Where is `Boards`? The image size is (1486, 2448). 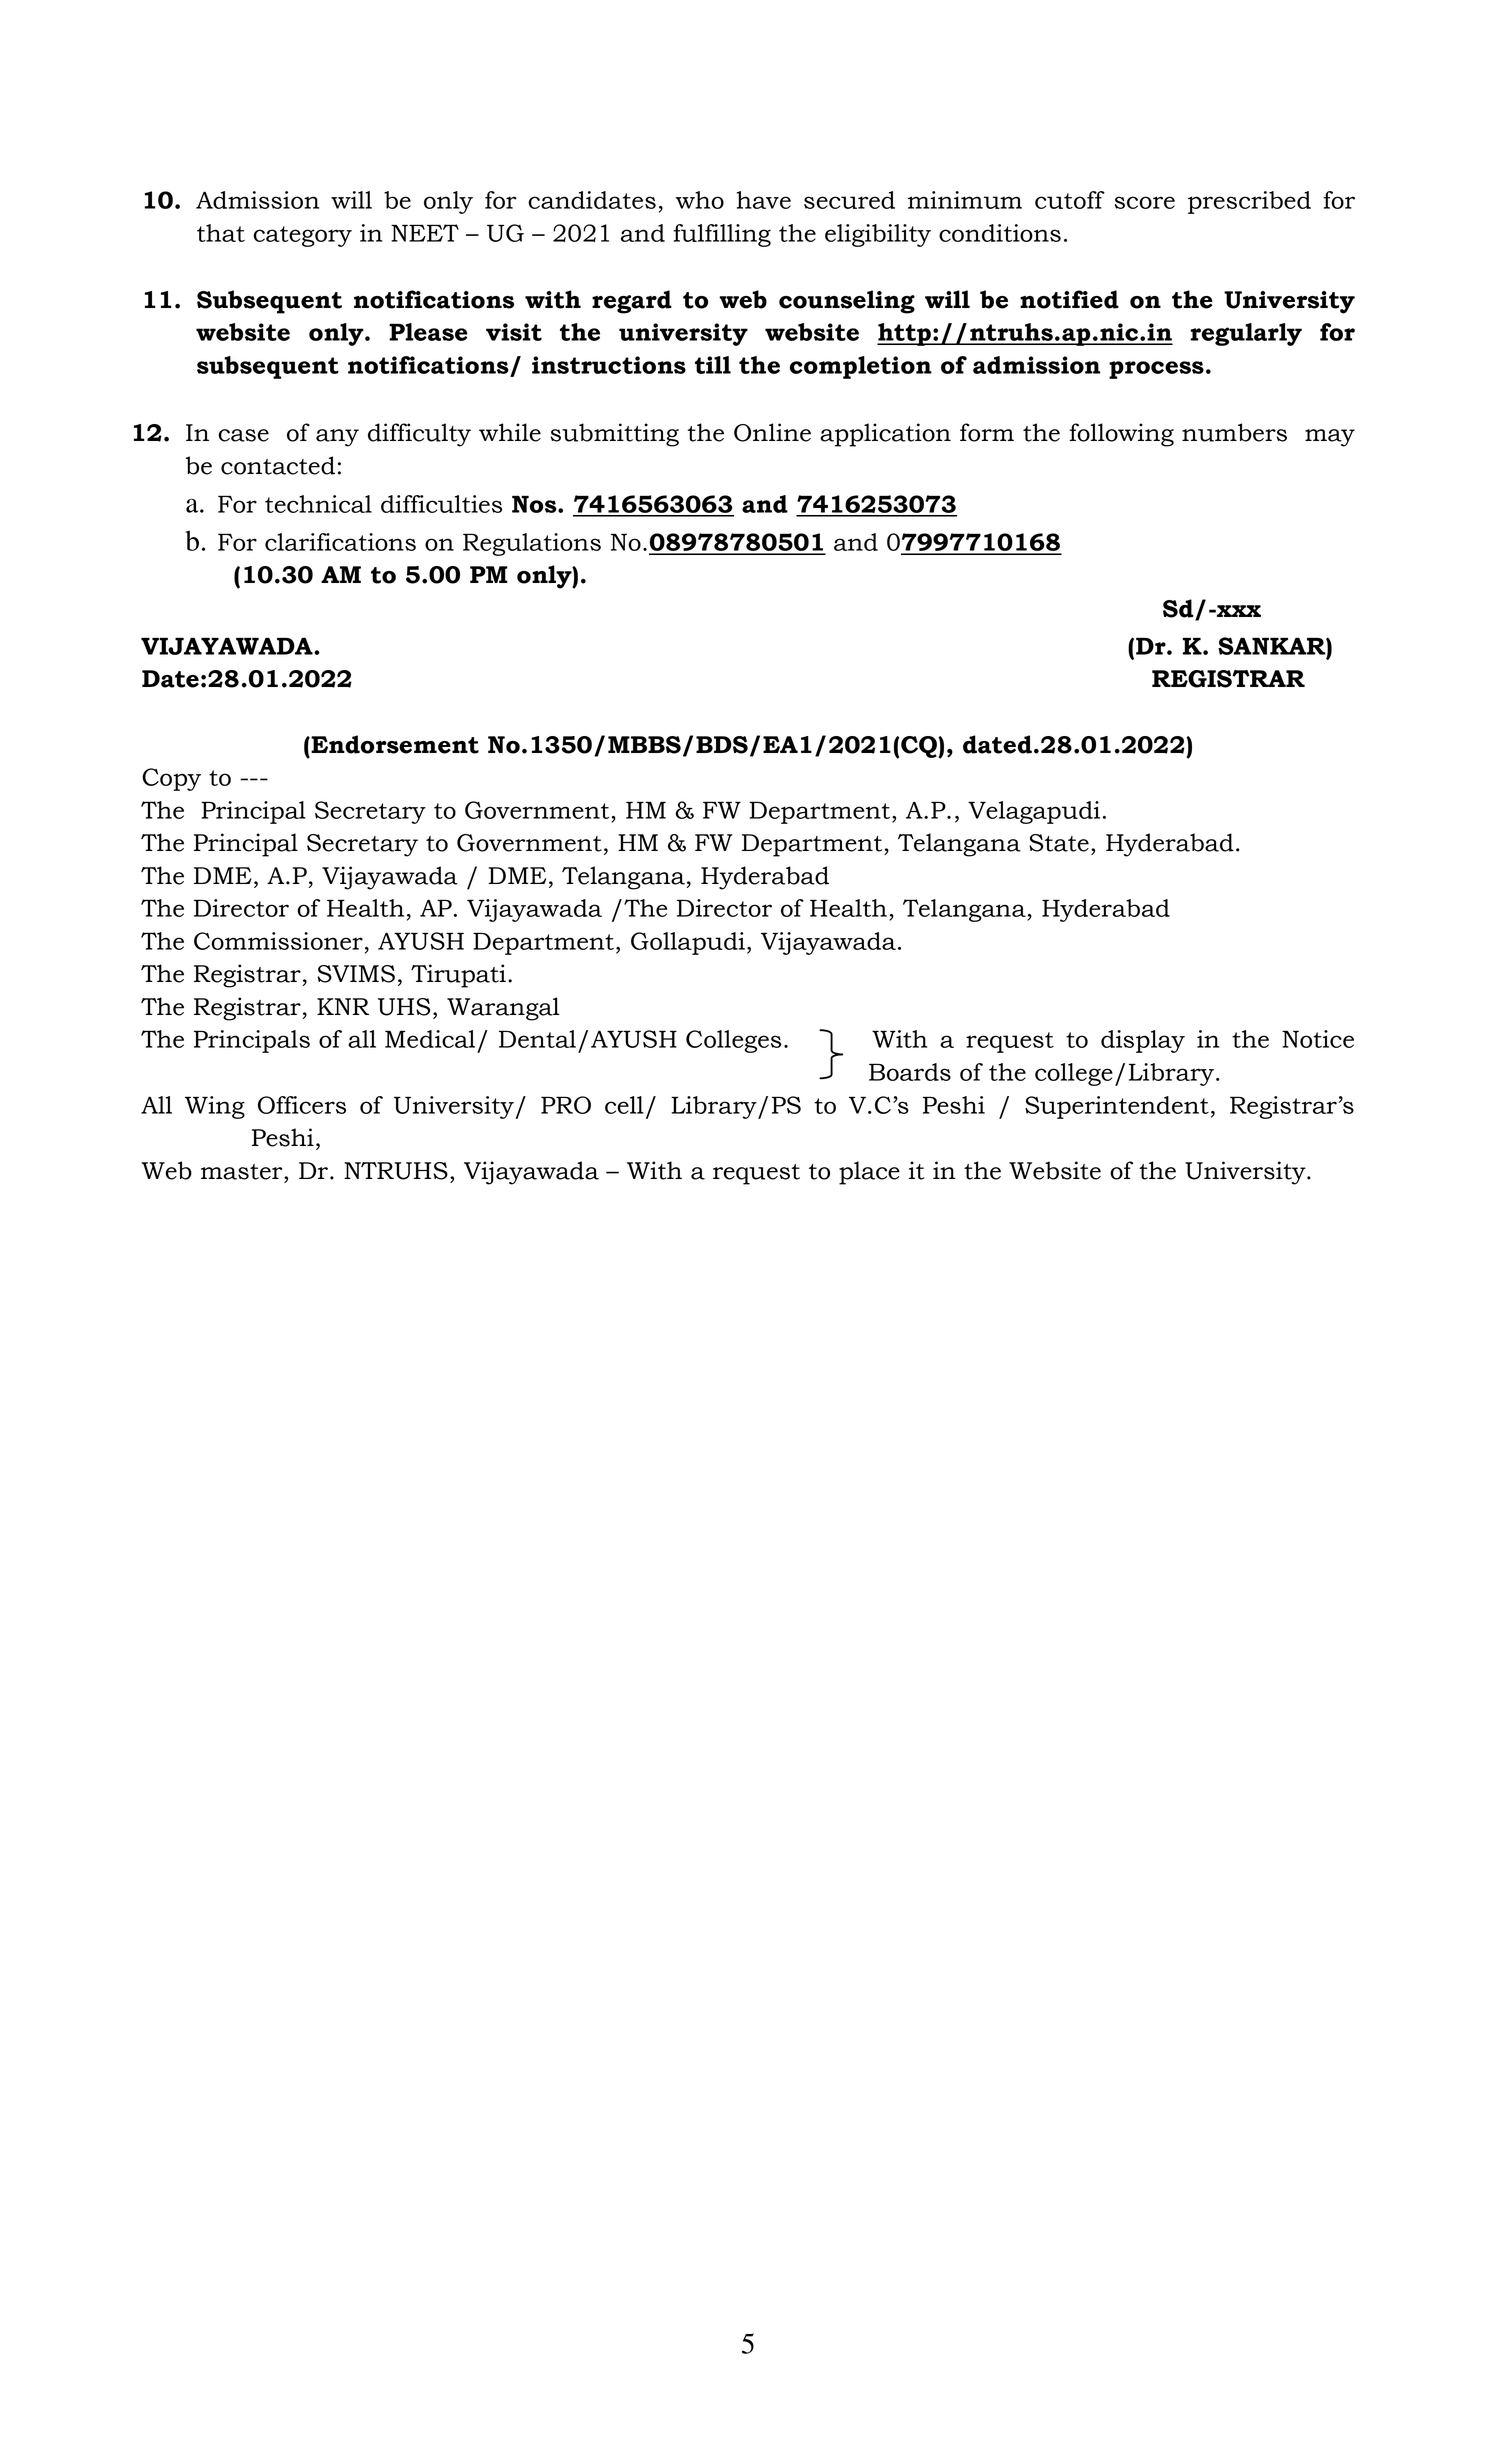 Boards is located at coordinates (910, 1072).
